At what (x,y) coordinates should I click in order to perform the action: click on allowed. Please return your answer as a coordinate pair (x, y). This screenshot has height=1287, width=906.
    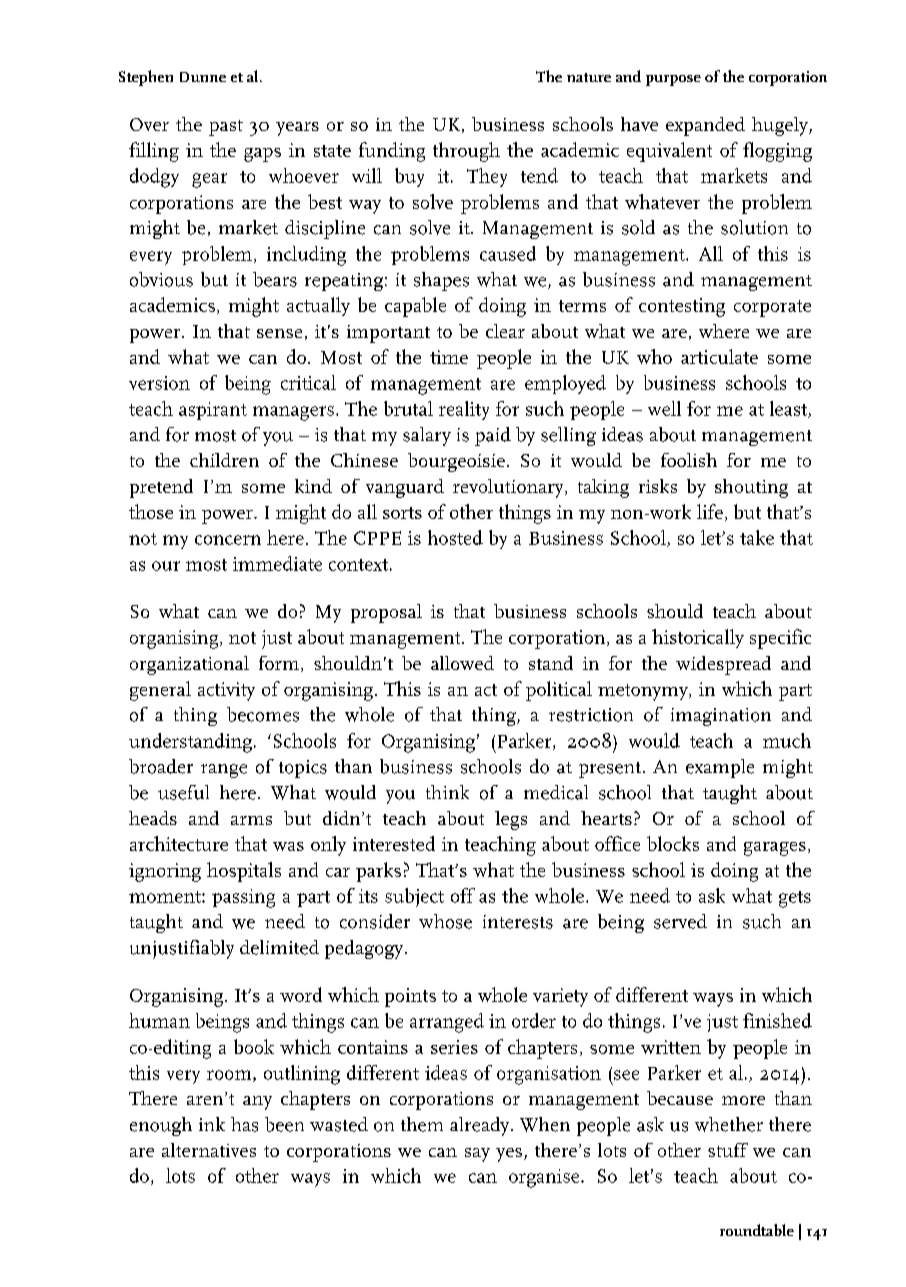
    Looking at the image, I should click on (462, 663).
